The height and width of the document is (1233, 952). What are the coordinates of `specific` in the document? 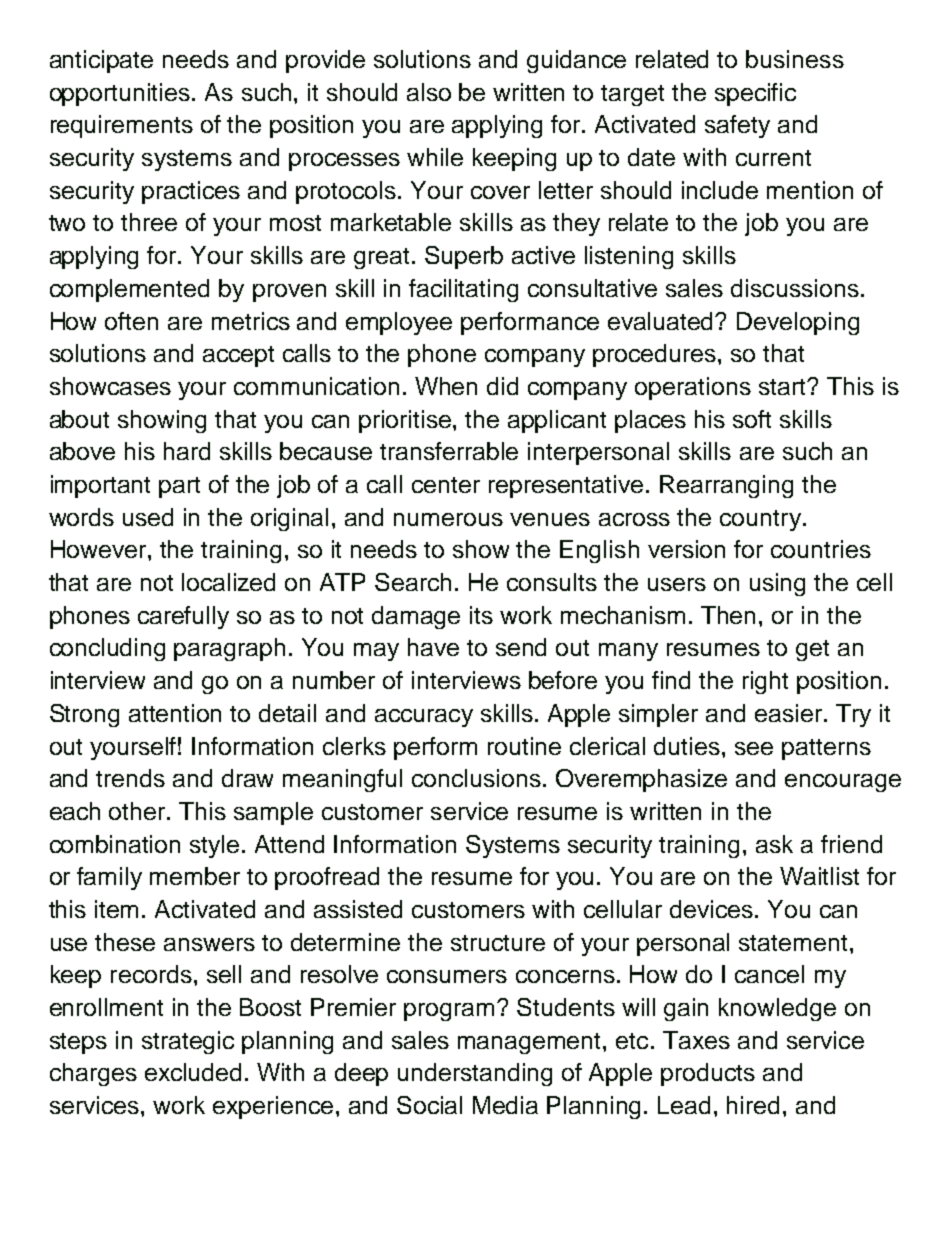 It's located at (755, 94).
